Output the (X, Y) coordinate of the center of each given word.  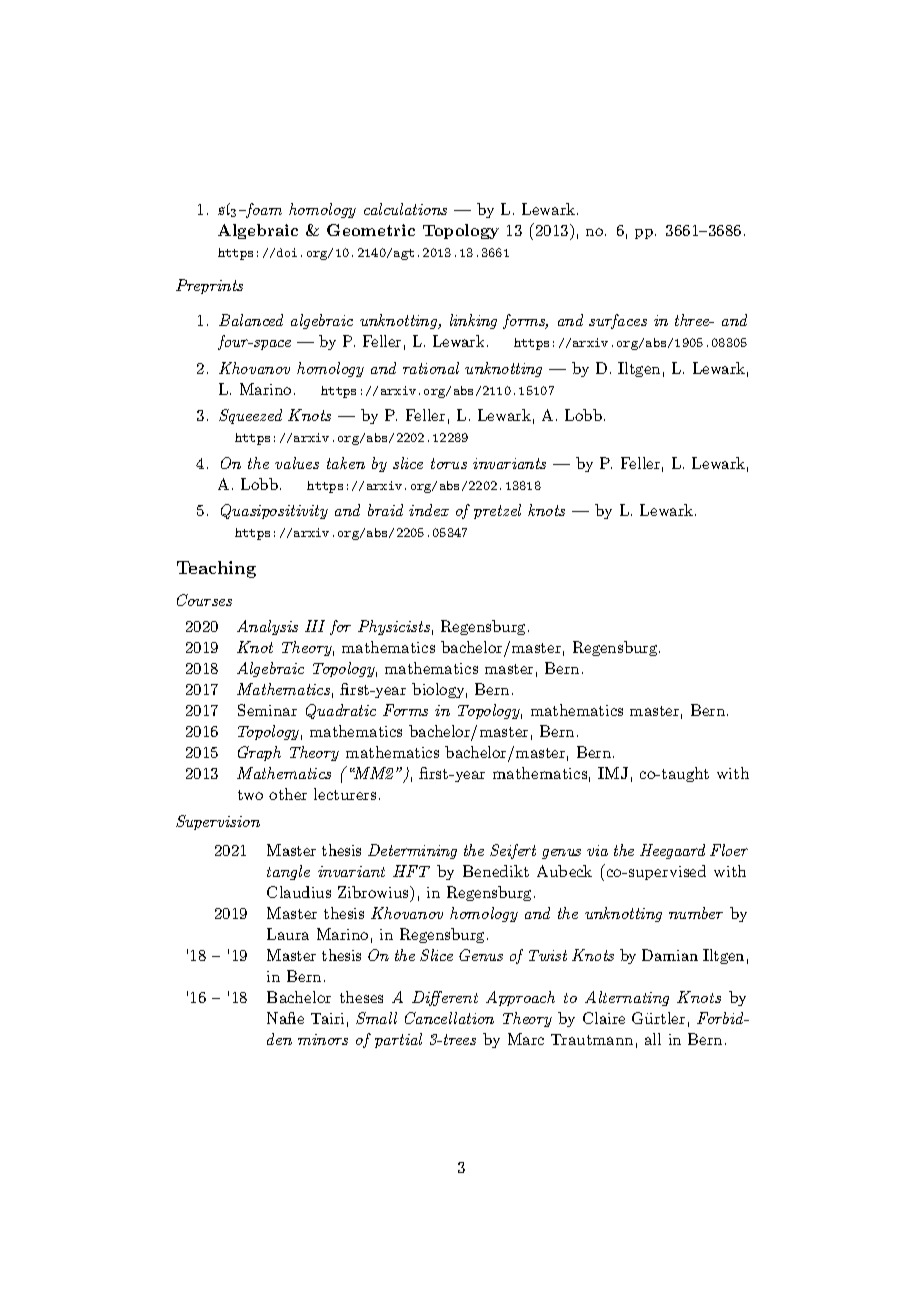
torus (449, 463)
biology (439, 690)
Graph (259, 753)
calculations (405, 209)
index (429, 510)
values (297, 463)
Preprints (209, 286)
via (597, 850)
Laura (288, 934)
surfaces (618, 321)
